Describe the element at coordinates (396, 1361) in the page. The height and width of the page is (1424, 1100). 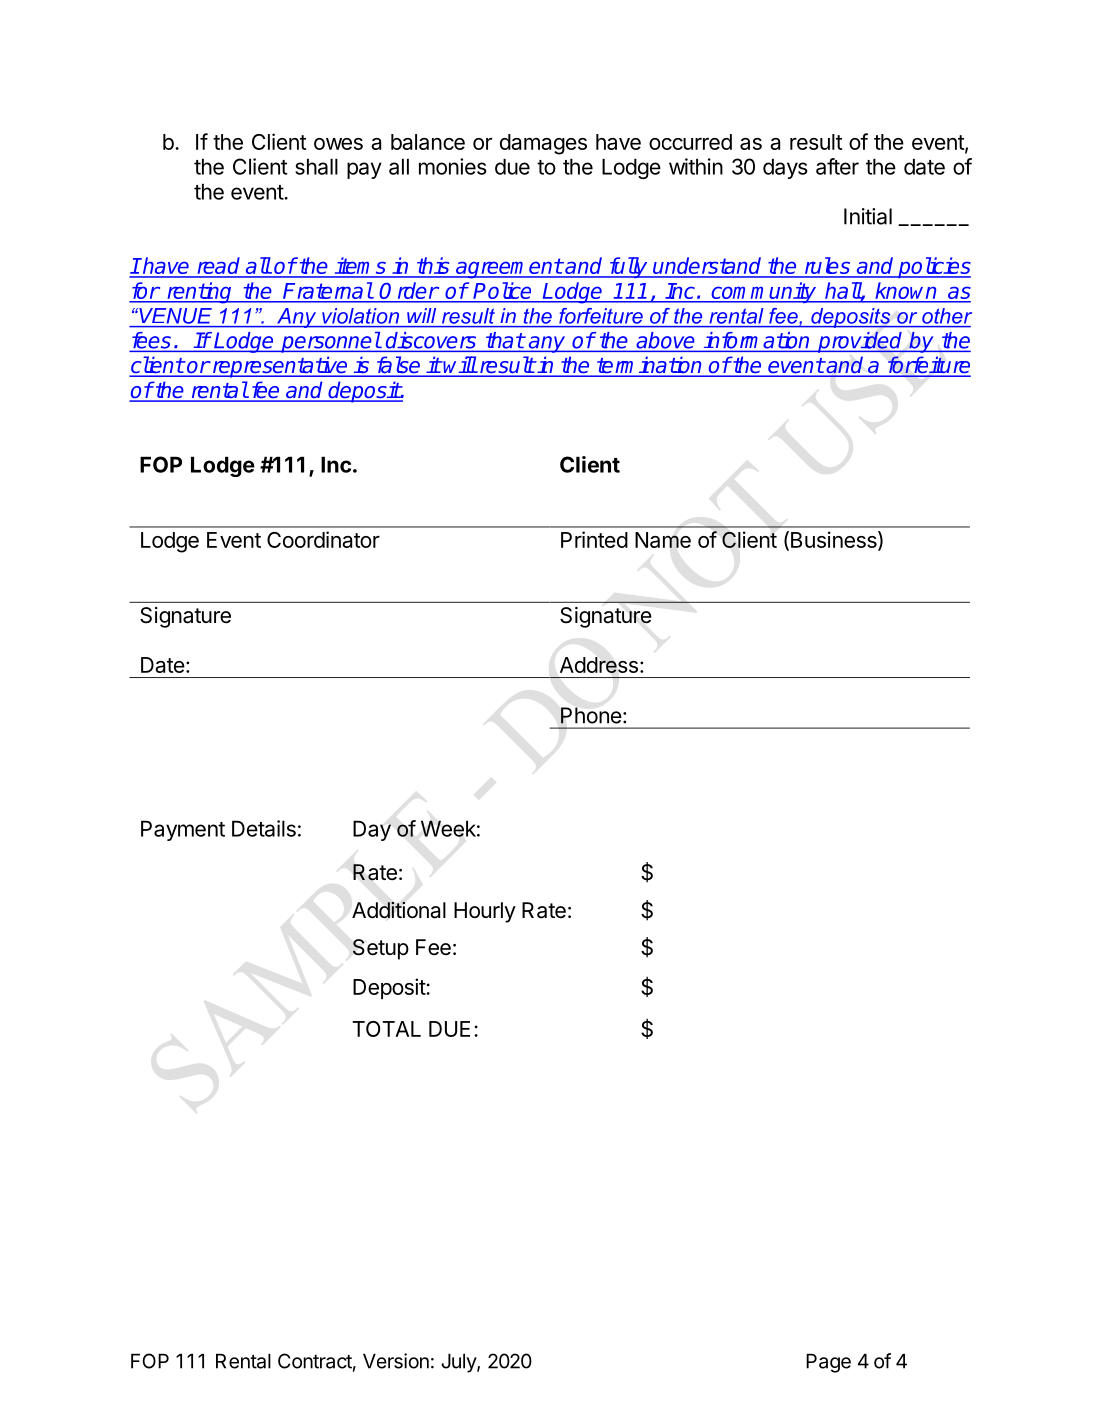
I see `Version` at that location.
